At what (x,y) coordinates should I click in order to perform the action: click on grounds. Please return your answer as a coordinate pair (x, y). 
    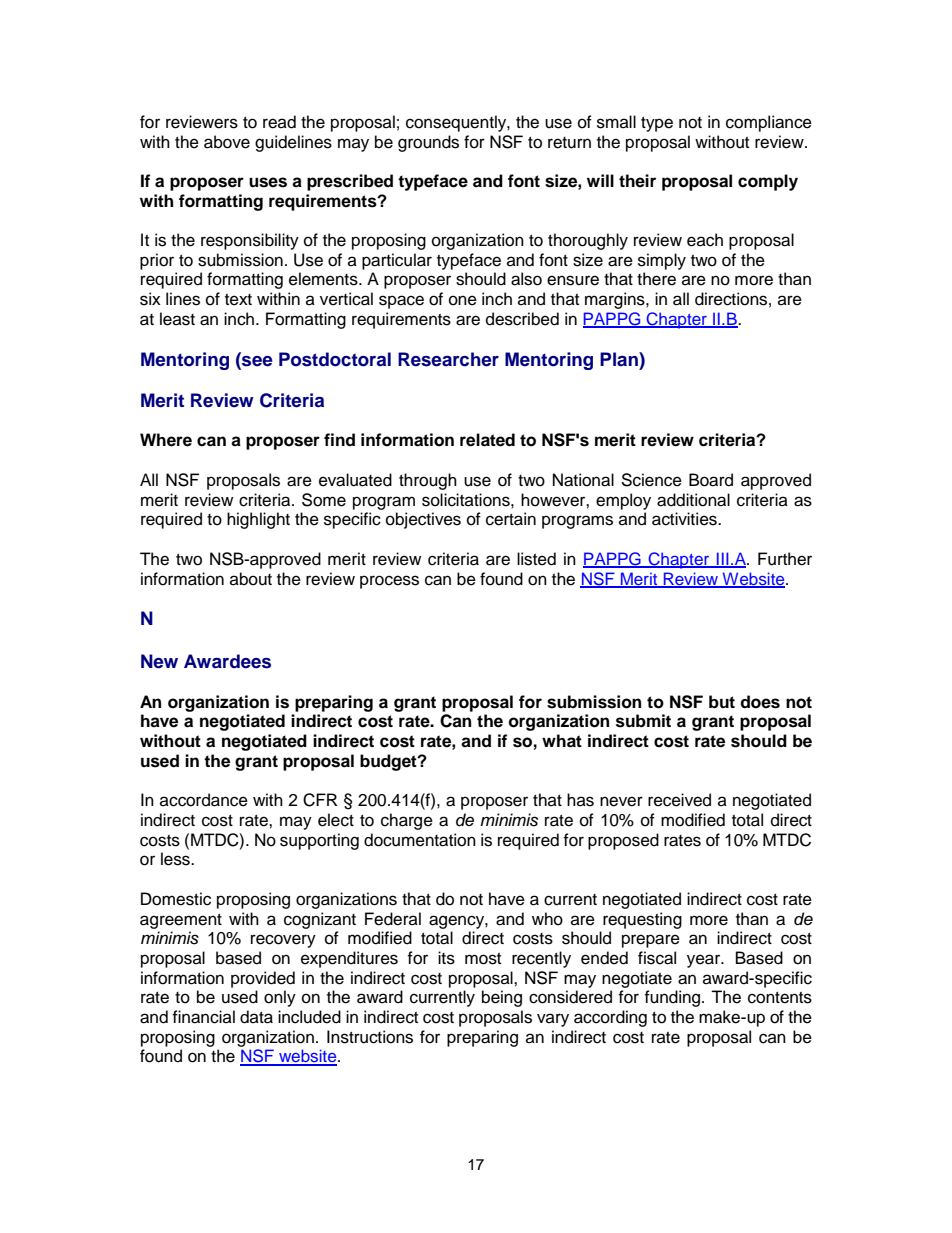
    Looking at the image, I should click on (428, 143).
